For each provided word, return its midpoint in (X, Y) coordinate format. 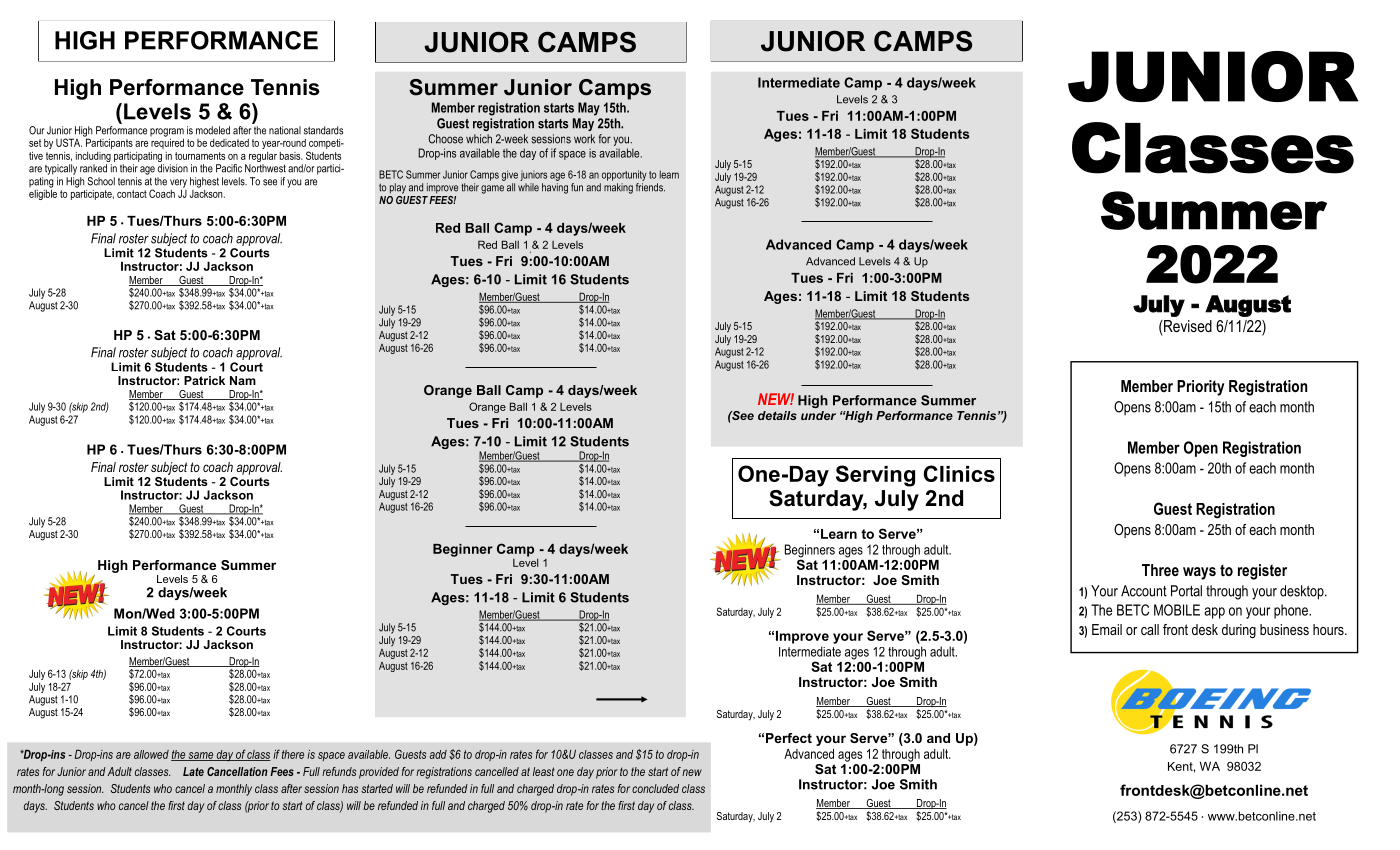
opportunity (624, 175)
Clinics (959, 473)
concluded (655, 788)
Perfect (789, 738)
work (584, 139)
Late (193, 771)
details (777, 415)
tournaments (200, 156)
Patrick (204, 380)
